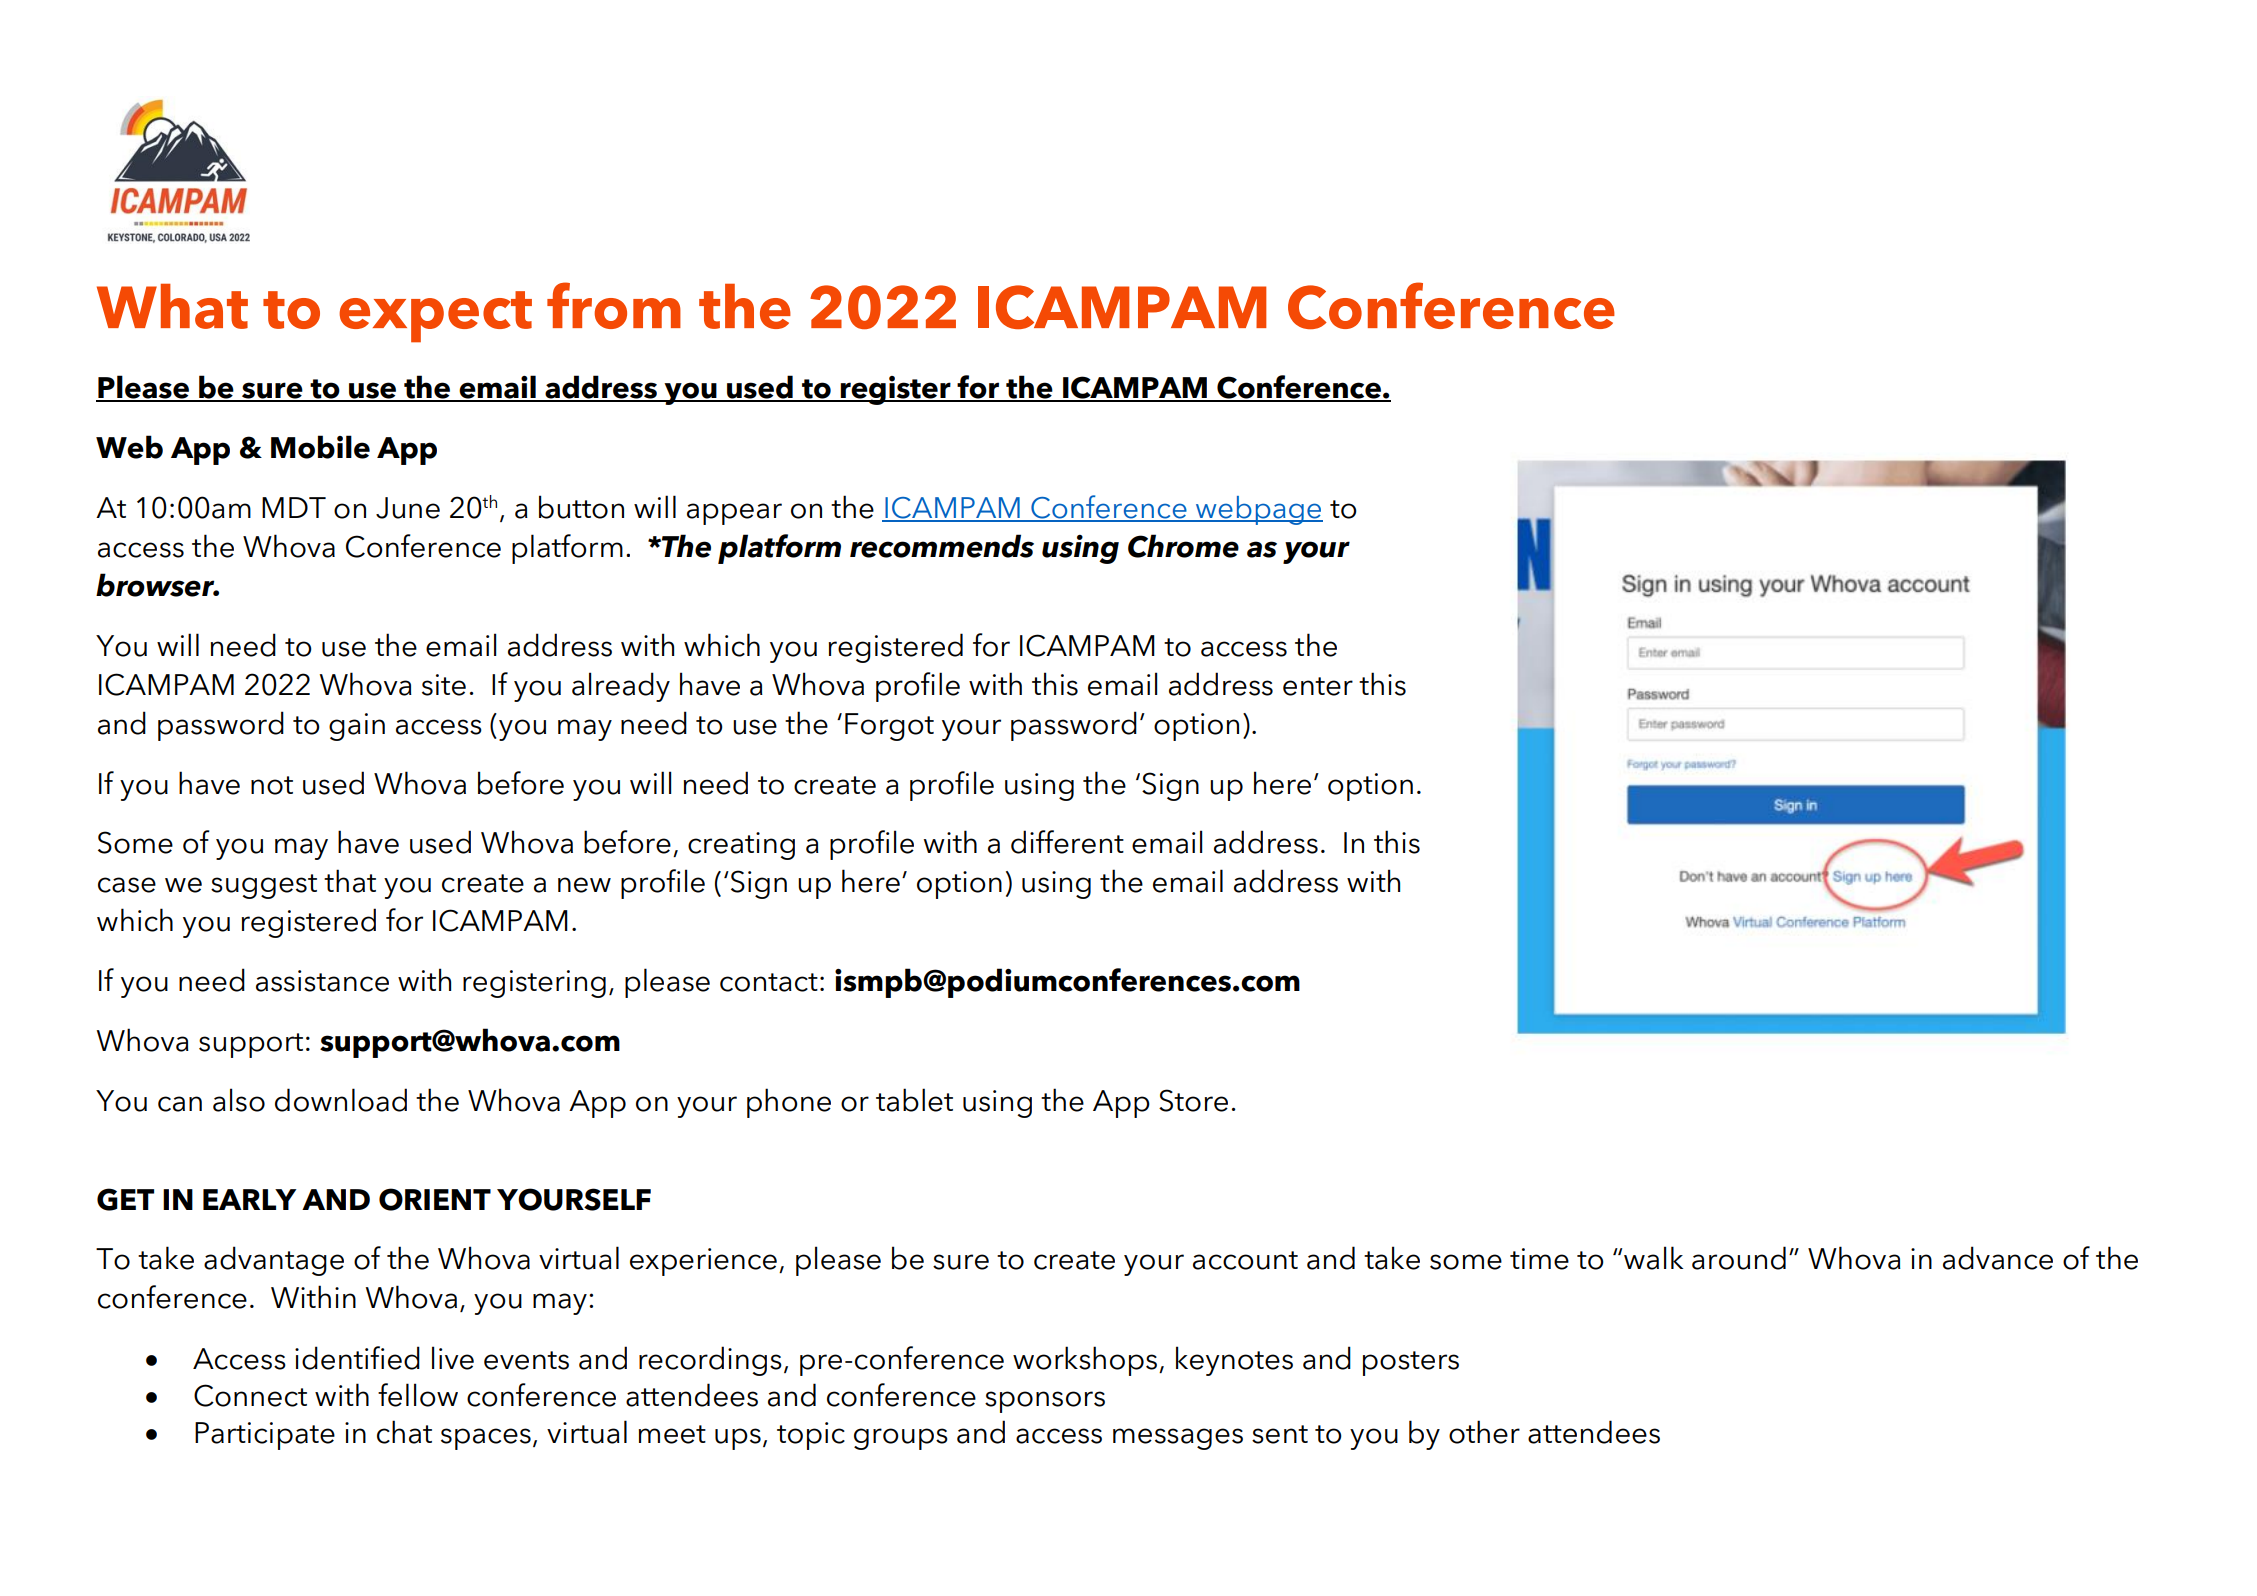 Image resolution: width=2257 pixels, height=1596 pixels. What do you see at coordinates (614, 305) in the page?
I see `from` at bounding box center [614, 305].
